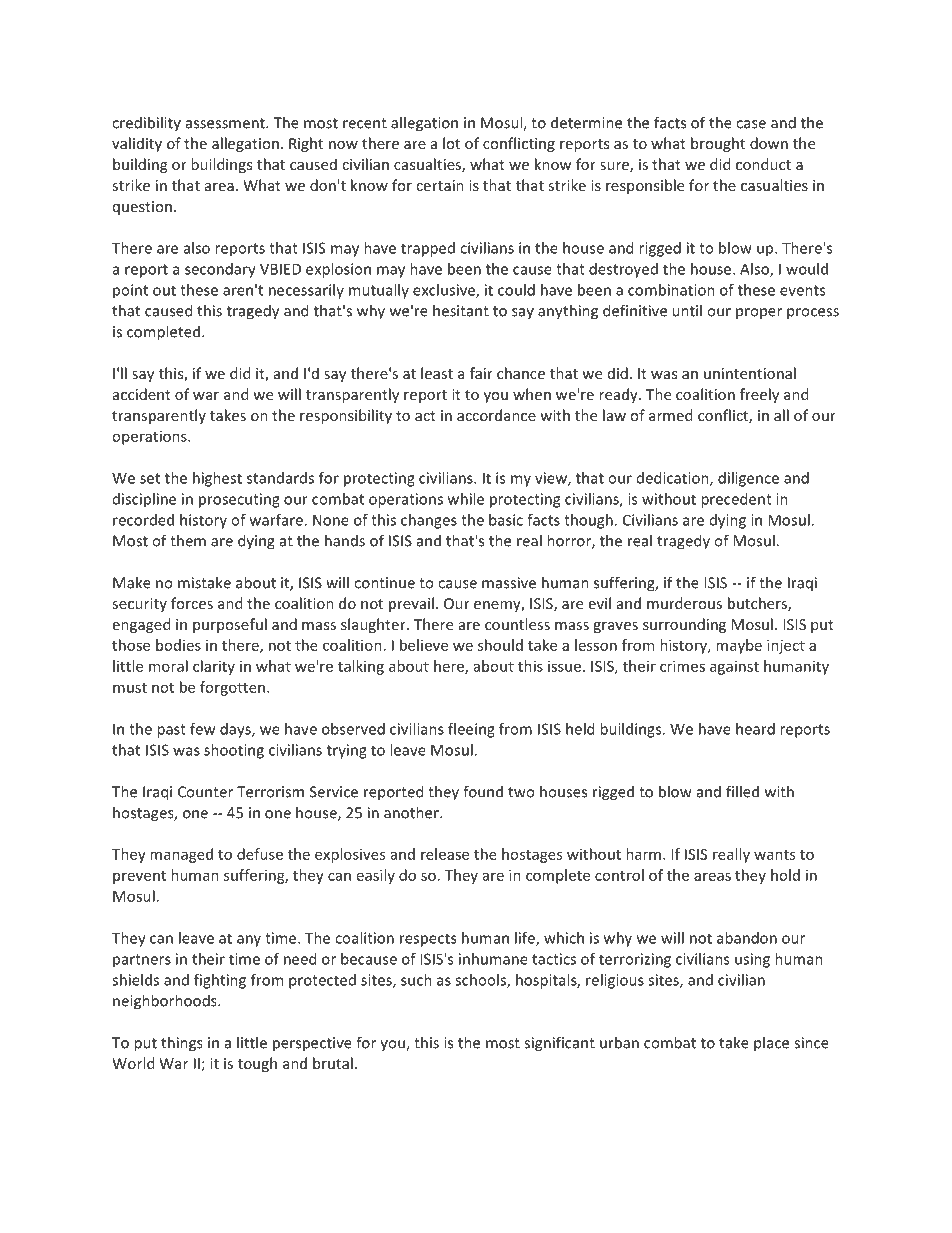 This page has height=1233, width=952. Describe the element at coordinates (214, 667) in the page. I see `clarity` at that location.
